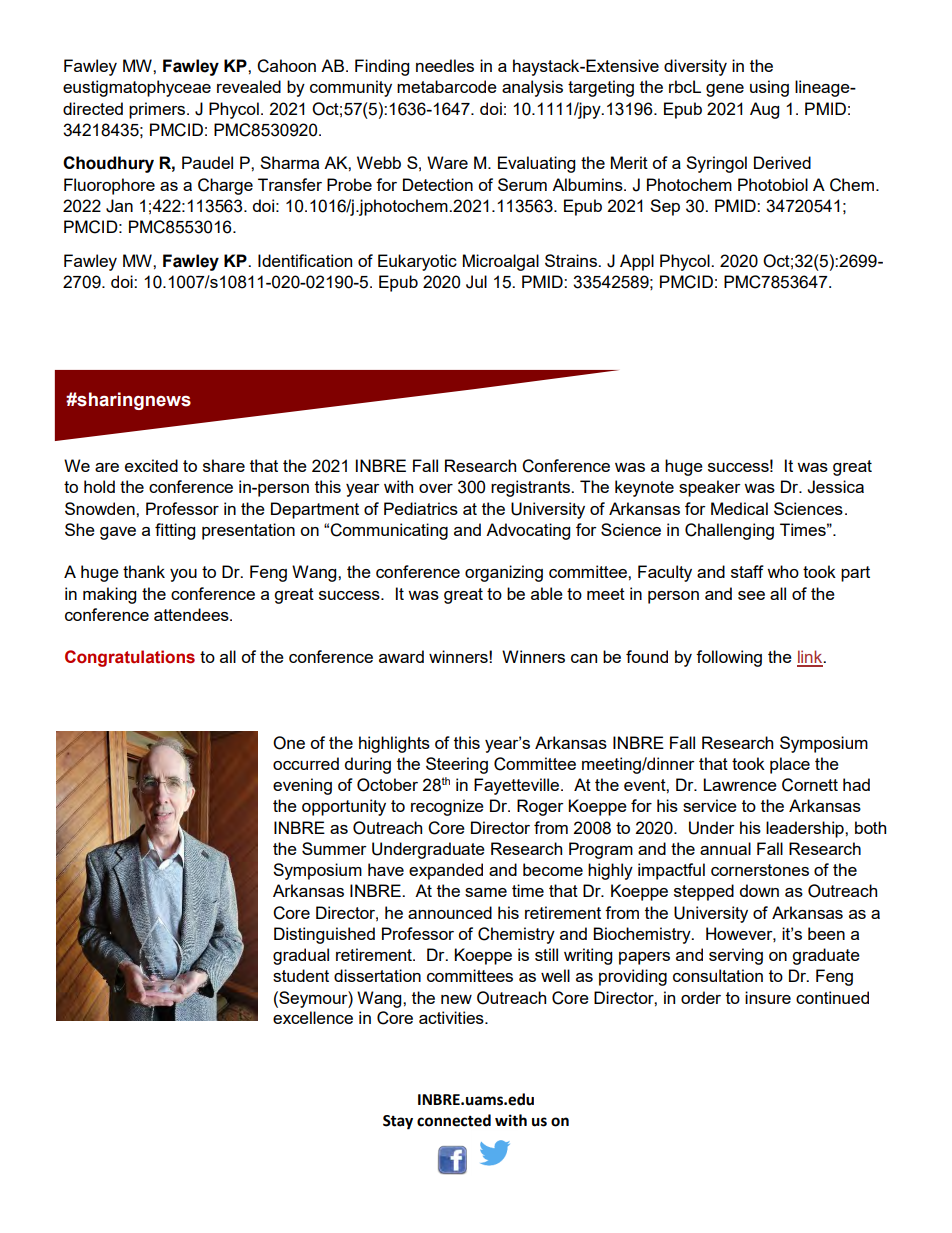 The image size is (952, 1233). I want to click on award, so click(401, 656).
